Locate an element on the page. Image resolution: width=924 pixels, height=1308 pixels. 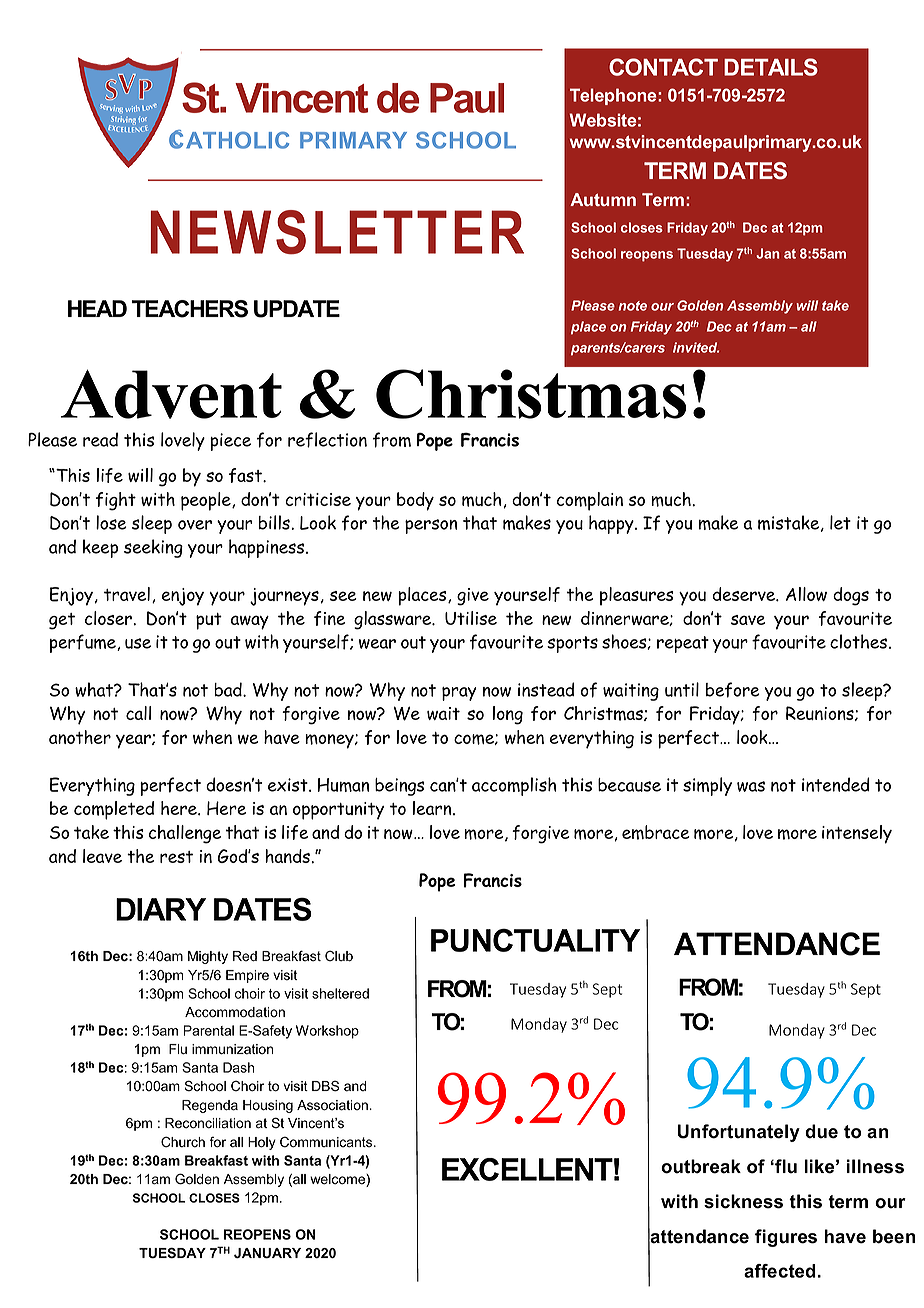
Telephone is located at coordinates (614, 96).
